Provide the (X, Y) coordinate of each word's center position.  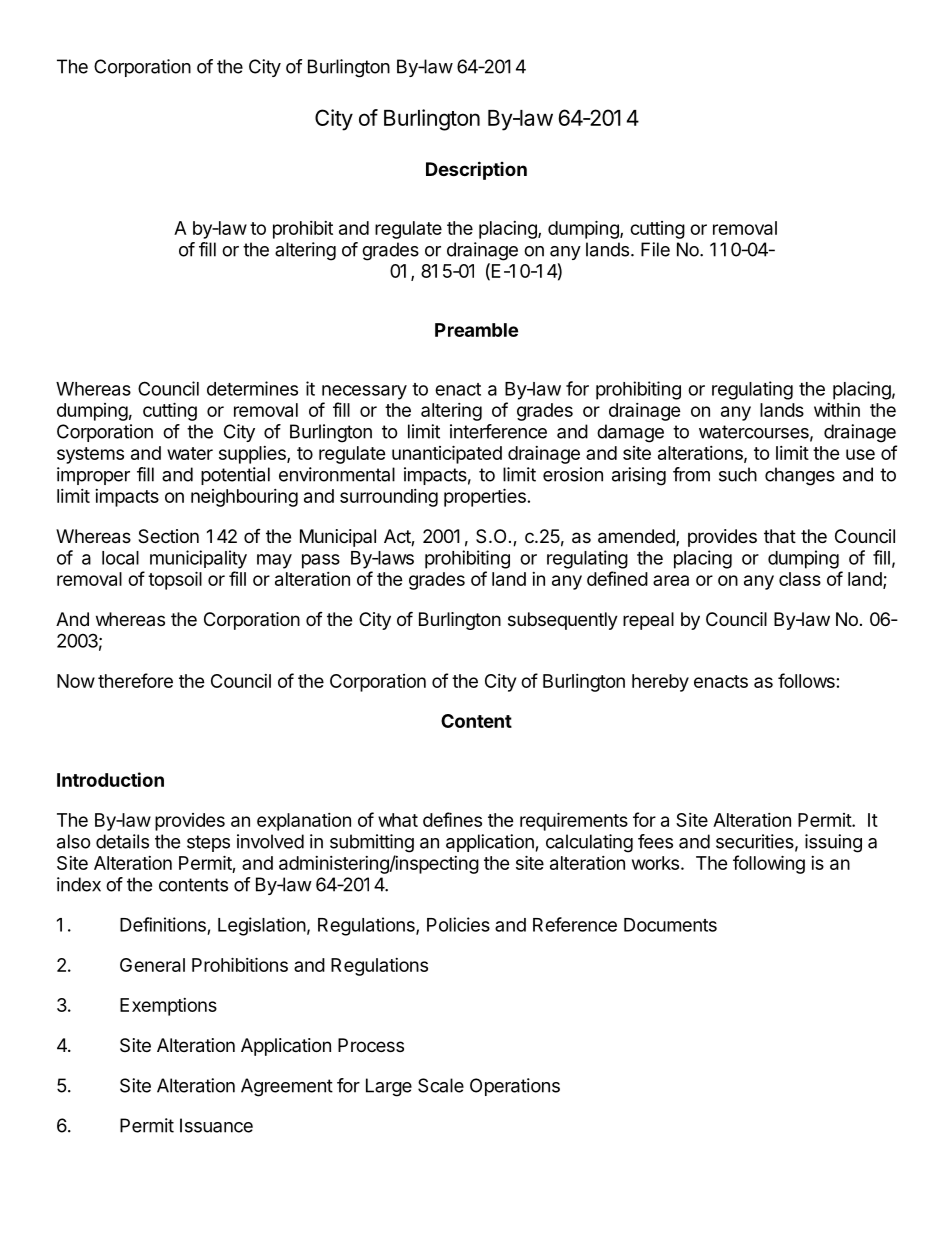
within (837, 409)
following (769, 864)
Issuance (216, 1125)
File (655, 249)
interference (498, 431)
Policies (458, 924)
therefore (135, 680)
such (738, 474)
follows (806, 680)
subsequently (563, 621)
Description (476, 170)
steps (208, 843)
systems (90, 455)
